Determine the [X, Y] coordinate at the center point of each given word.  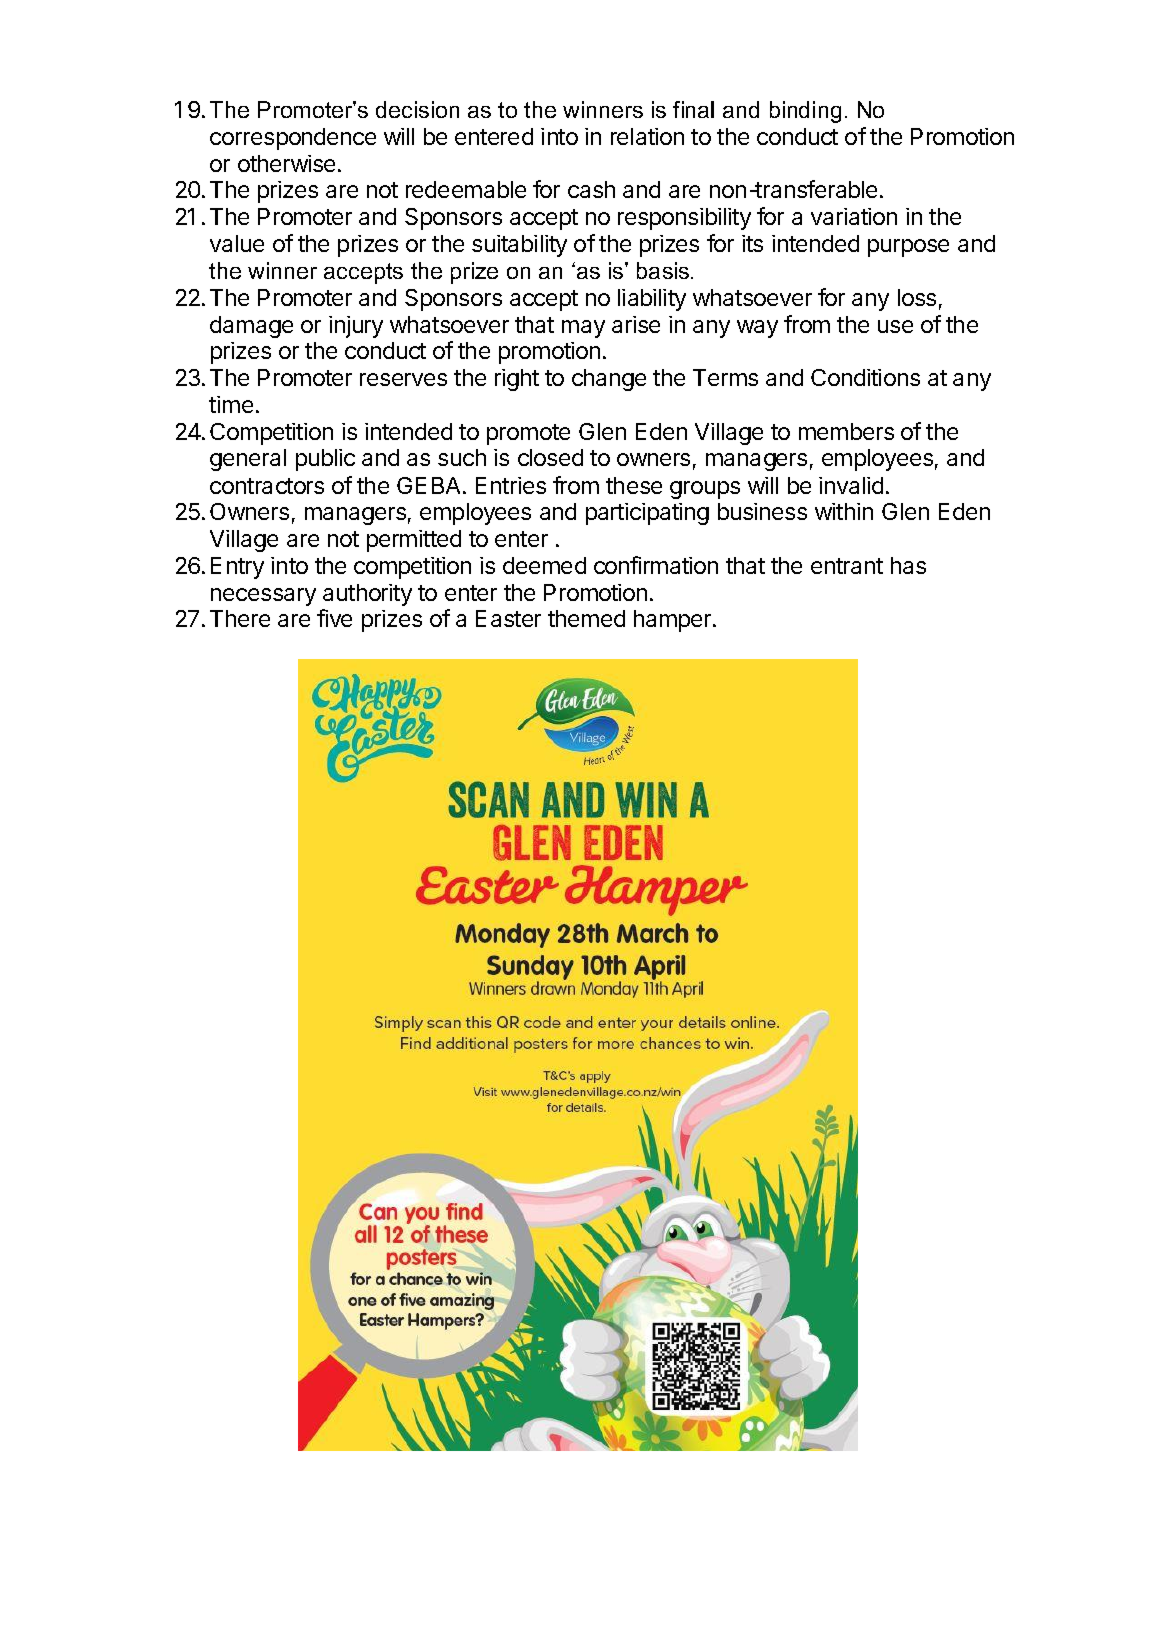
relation [647, 136]
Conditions [865, 377]
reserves [403, 379]
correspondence [293, 139]
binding [805, 112]
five [334, 618]
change [609, 380]
